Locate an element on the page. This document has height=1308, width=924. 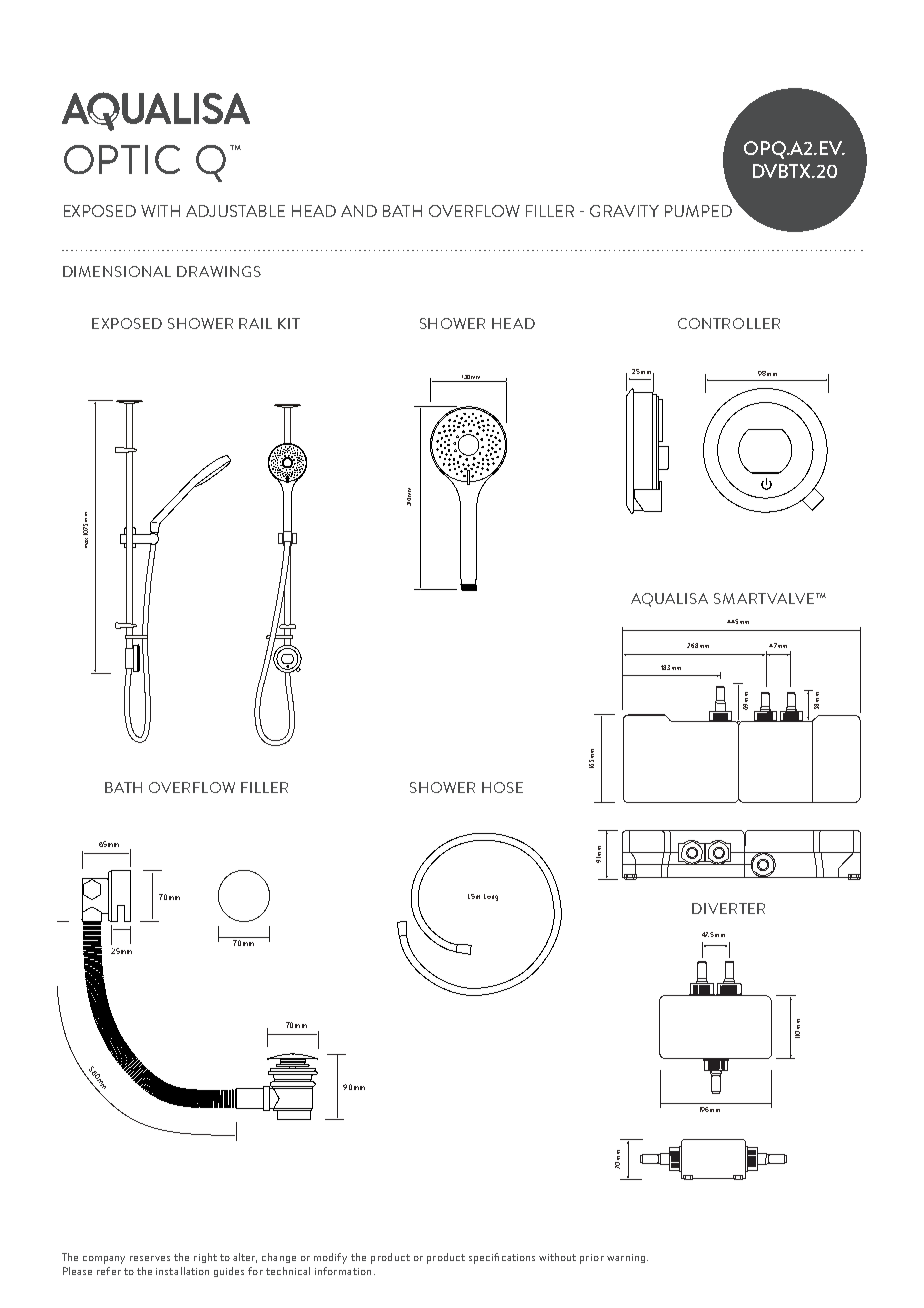
AND is located at coordinates (359, 211).
